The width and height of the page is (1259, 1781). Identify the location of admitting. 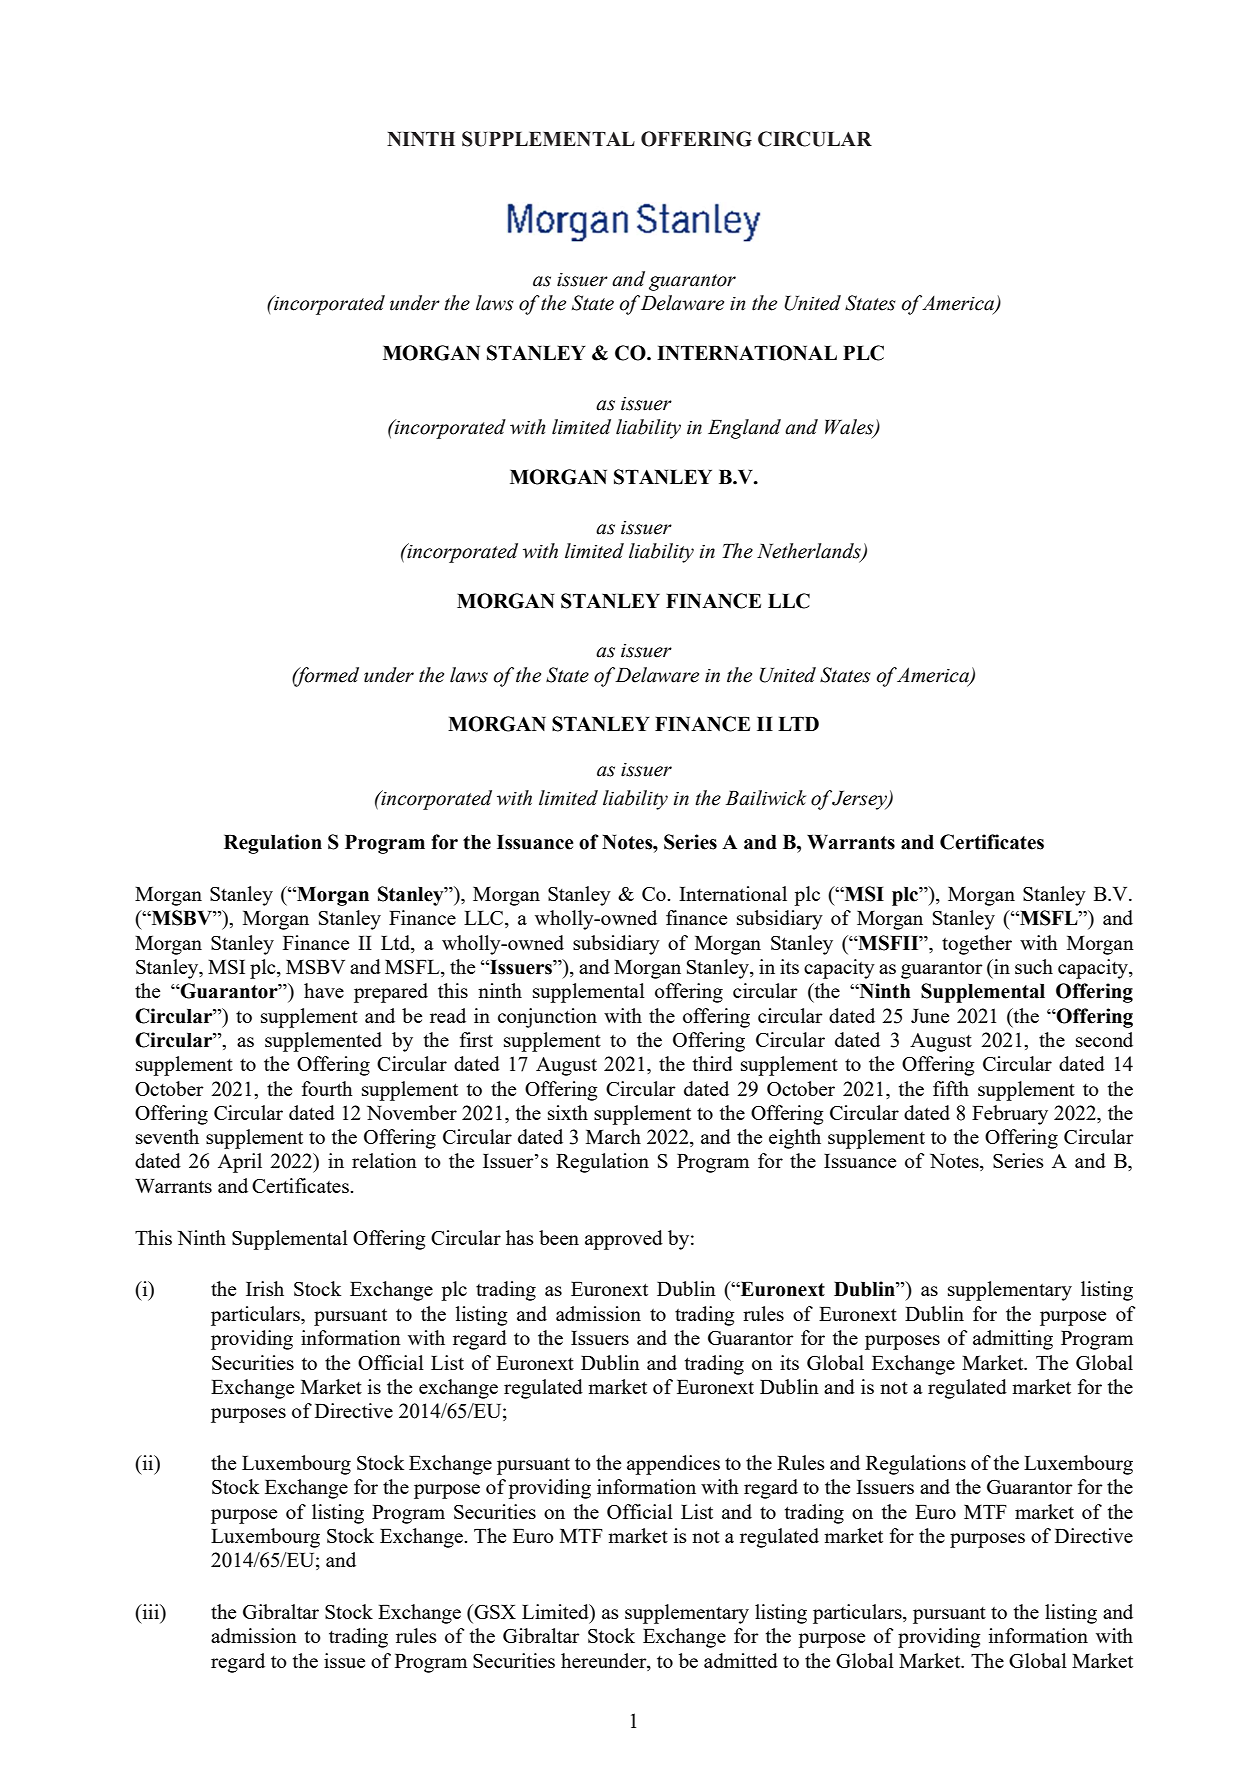
(1013, 1340).
